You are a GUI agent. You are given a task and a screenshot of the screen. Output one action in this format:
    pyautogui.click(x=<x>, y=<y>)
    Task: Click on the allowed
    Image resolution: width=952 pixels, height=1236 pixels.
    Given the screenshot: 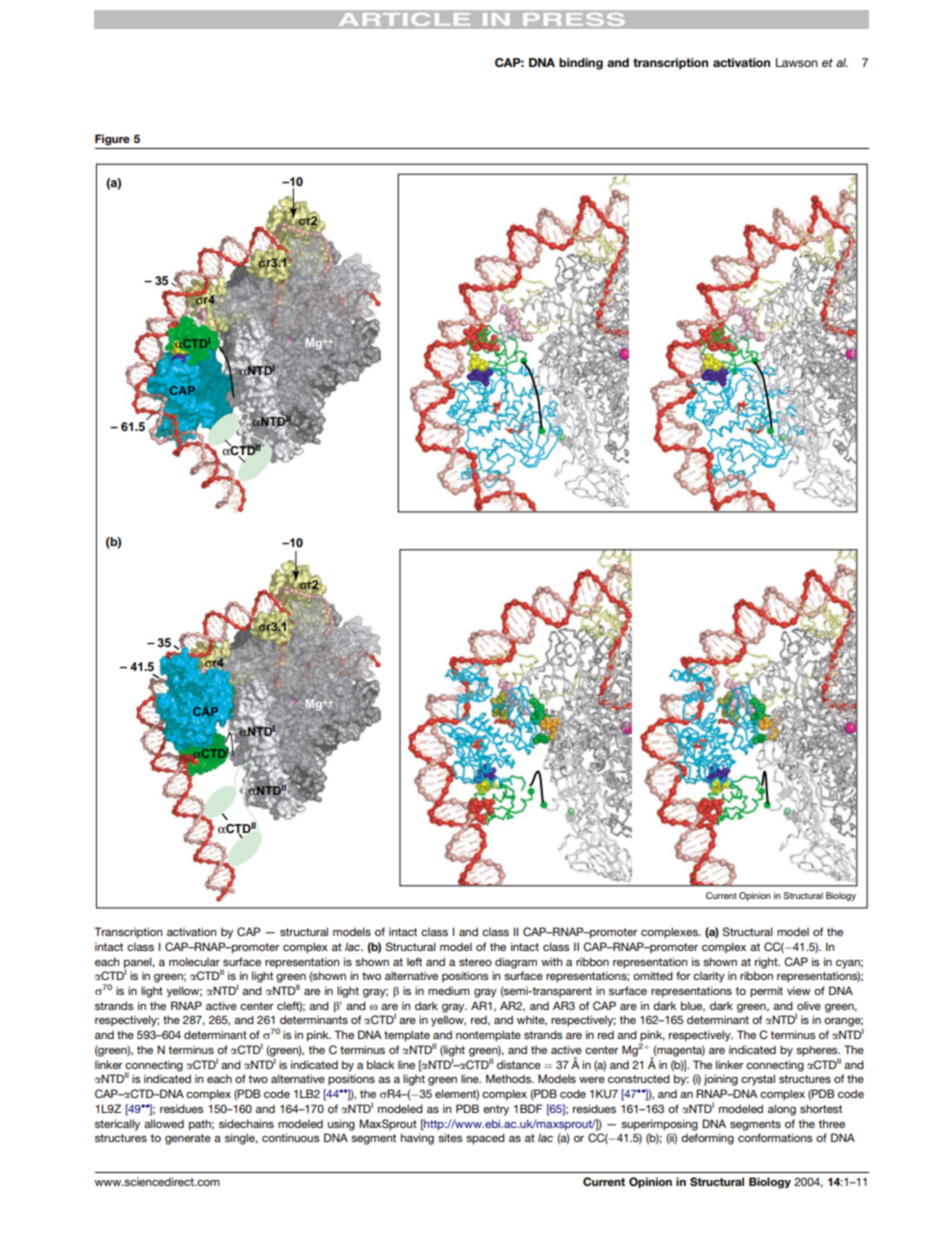 What is the action you would take?
    pyautogui.click(x=164, y=1123)
